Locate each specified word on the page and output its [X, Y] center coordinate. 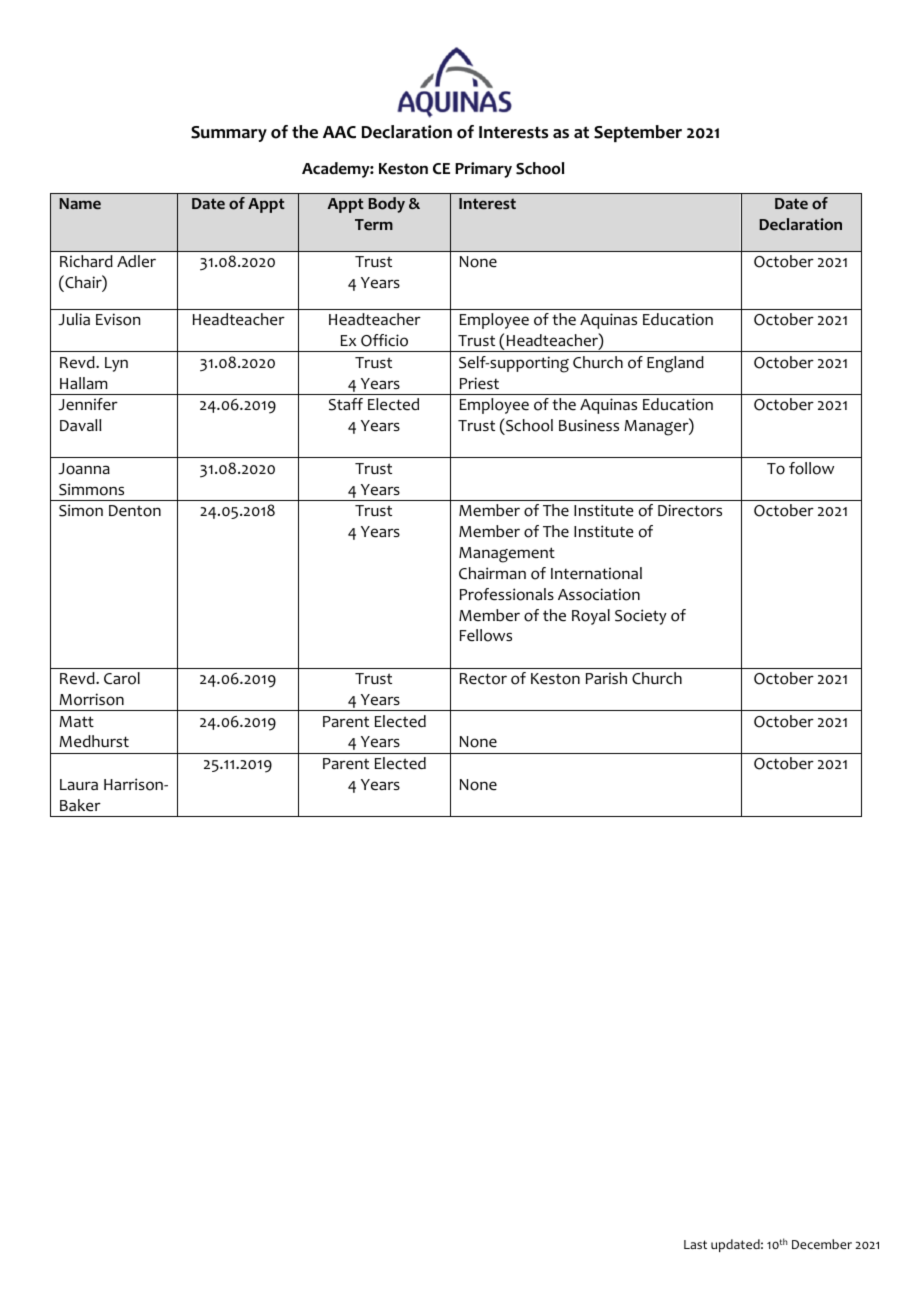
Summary [229, 134]
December [822, 1244]
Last [695, 1244]
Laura [79, 784]
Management [507, 555]
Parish [606, 678]
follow [811, 468]
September [638, 133]
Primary [483, 170]
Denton [135, 511]
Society [641, 617]
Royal [591, 617]
